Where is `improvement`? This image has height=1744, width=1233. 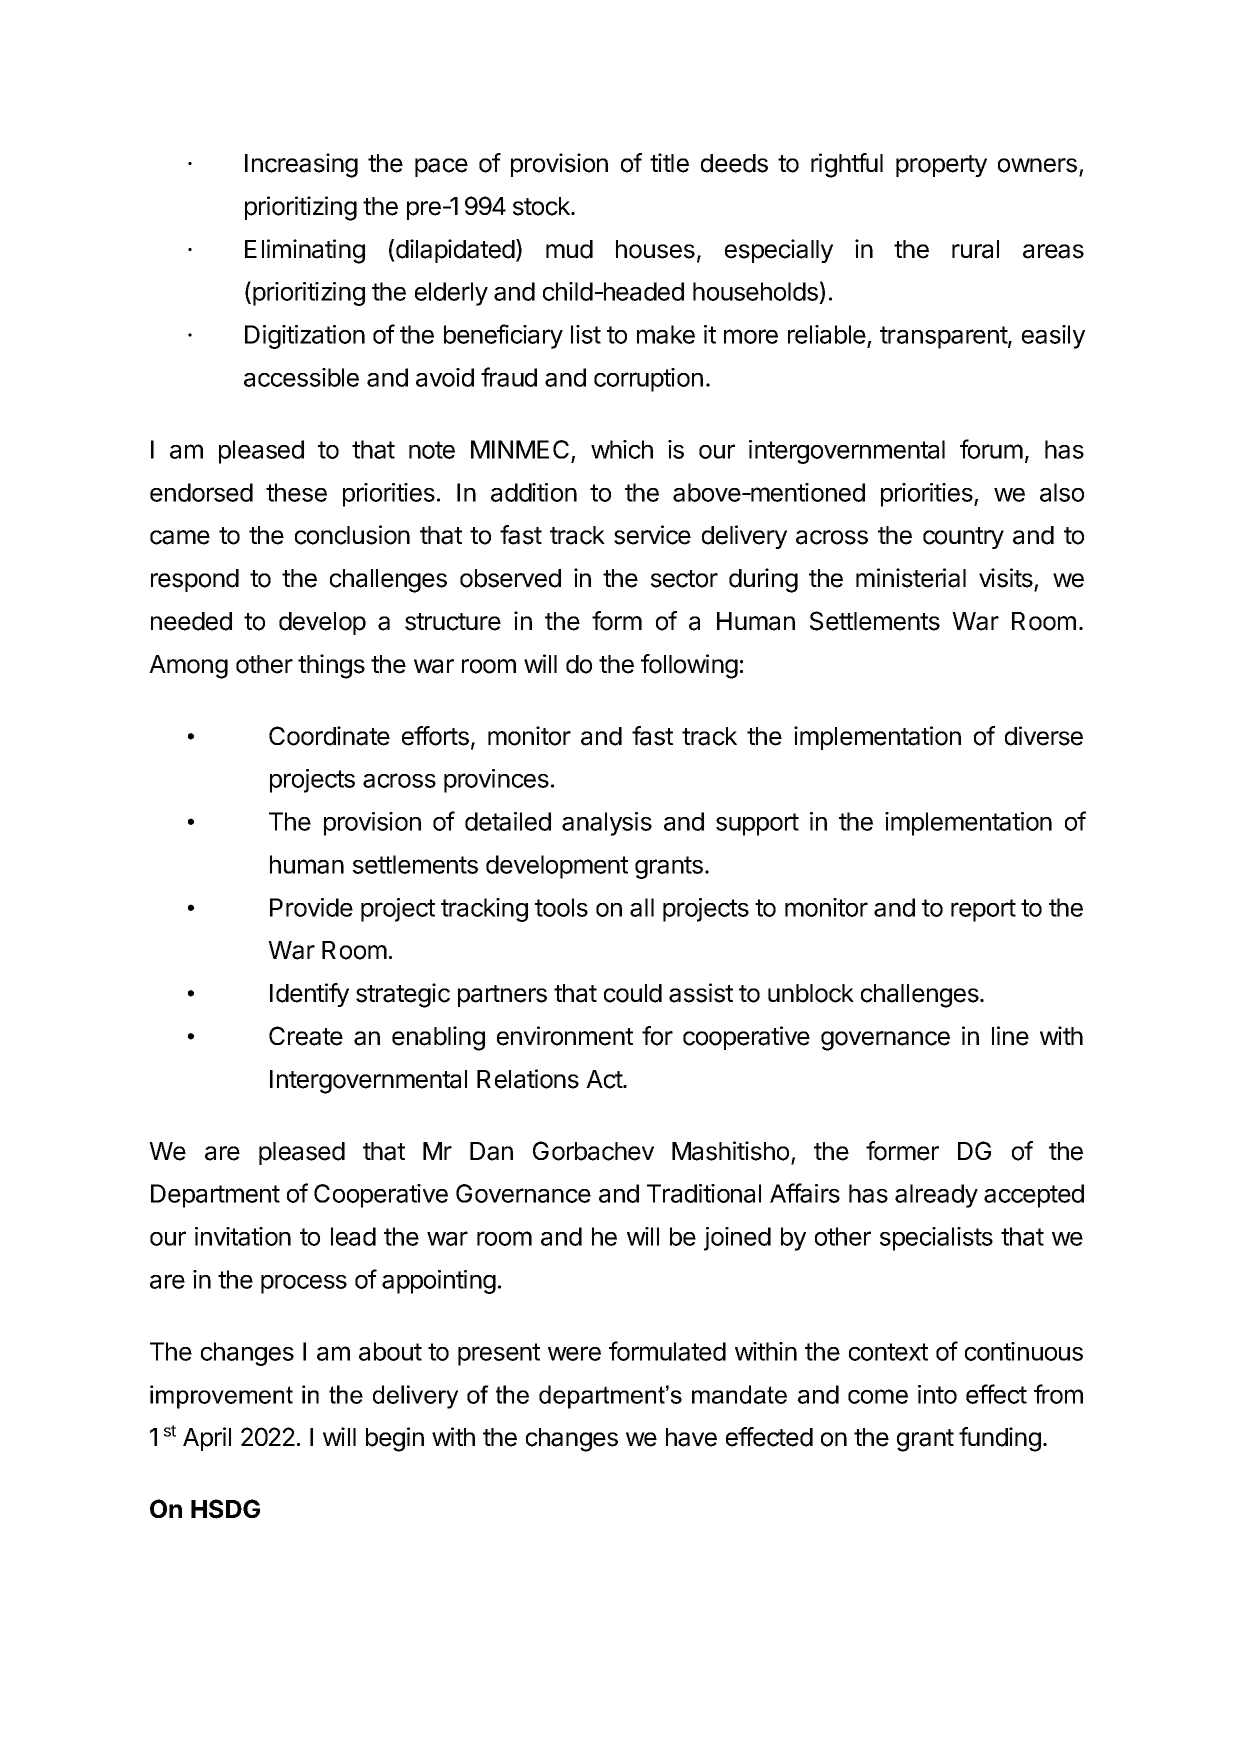 improvement is located at coordinates (221, 1397).
